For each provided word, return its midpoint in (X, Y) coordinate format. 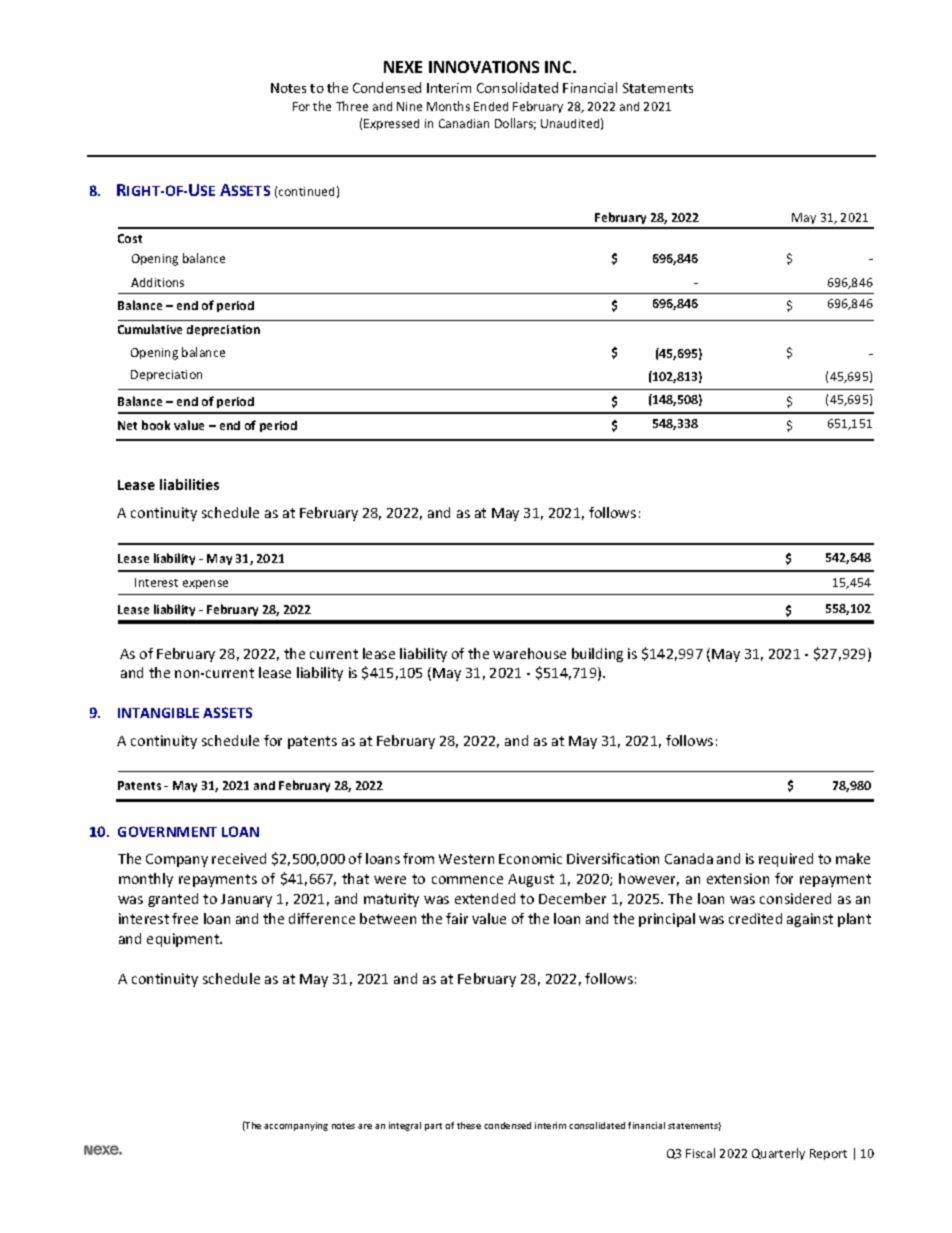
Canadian (464, 123)
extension (738, 878)
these (469, 1125)
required (786, 860)
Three (352, 106)
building (597, 655)
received (239, 858)
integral (405, 1126)
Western (466, 859)
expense (205, 584)
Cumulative (150, 329)
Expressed (391, 124)
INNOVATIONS (484, 67)
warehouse (529, 653)
